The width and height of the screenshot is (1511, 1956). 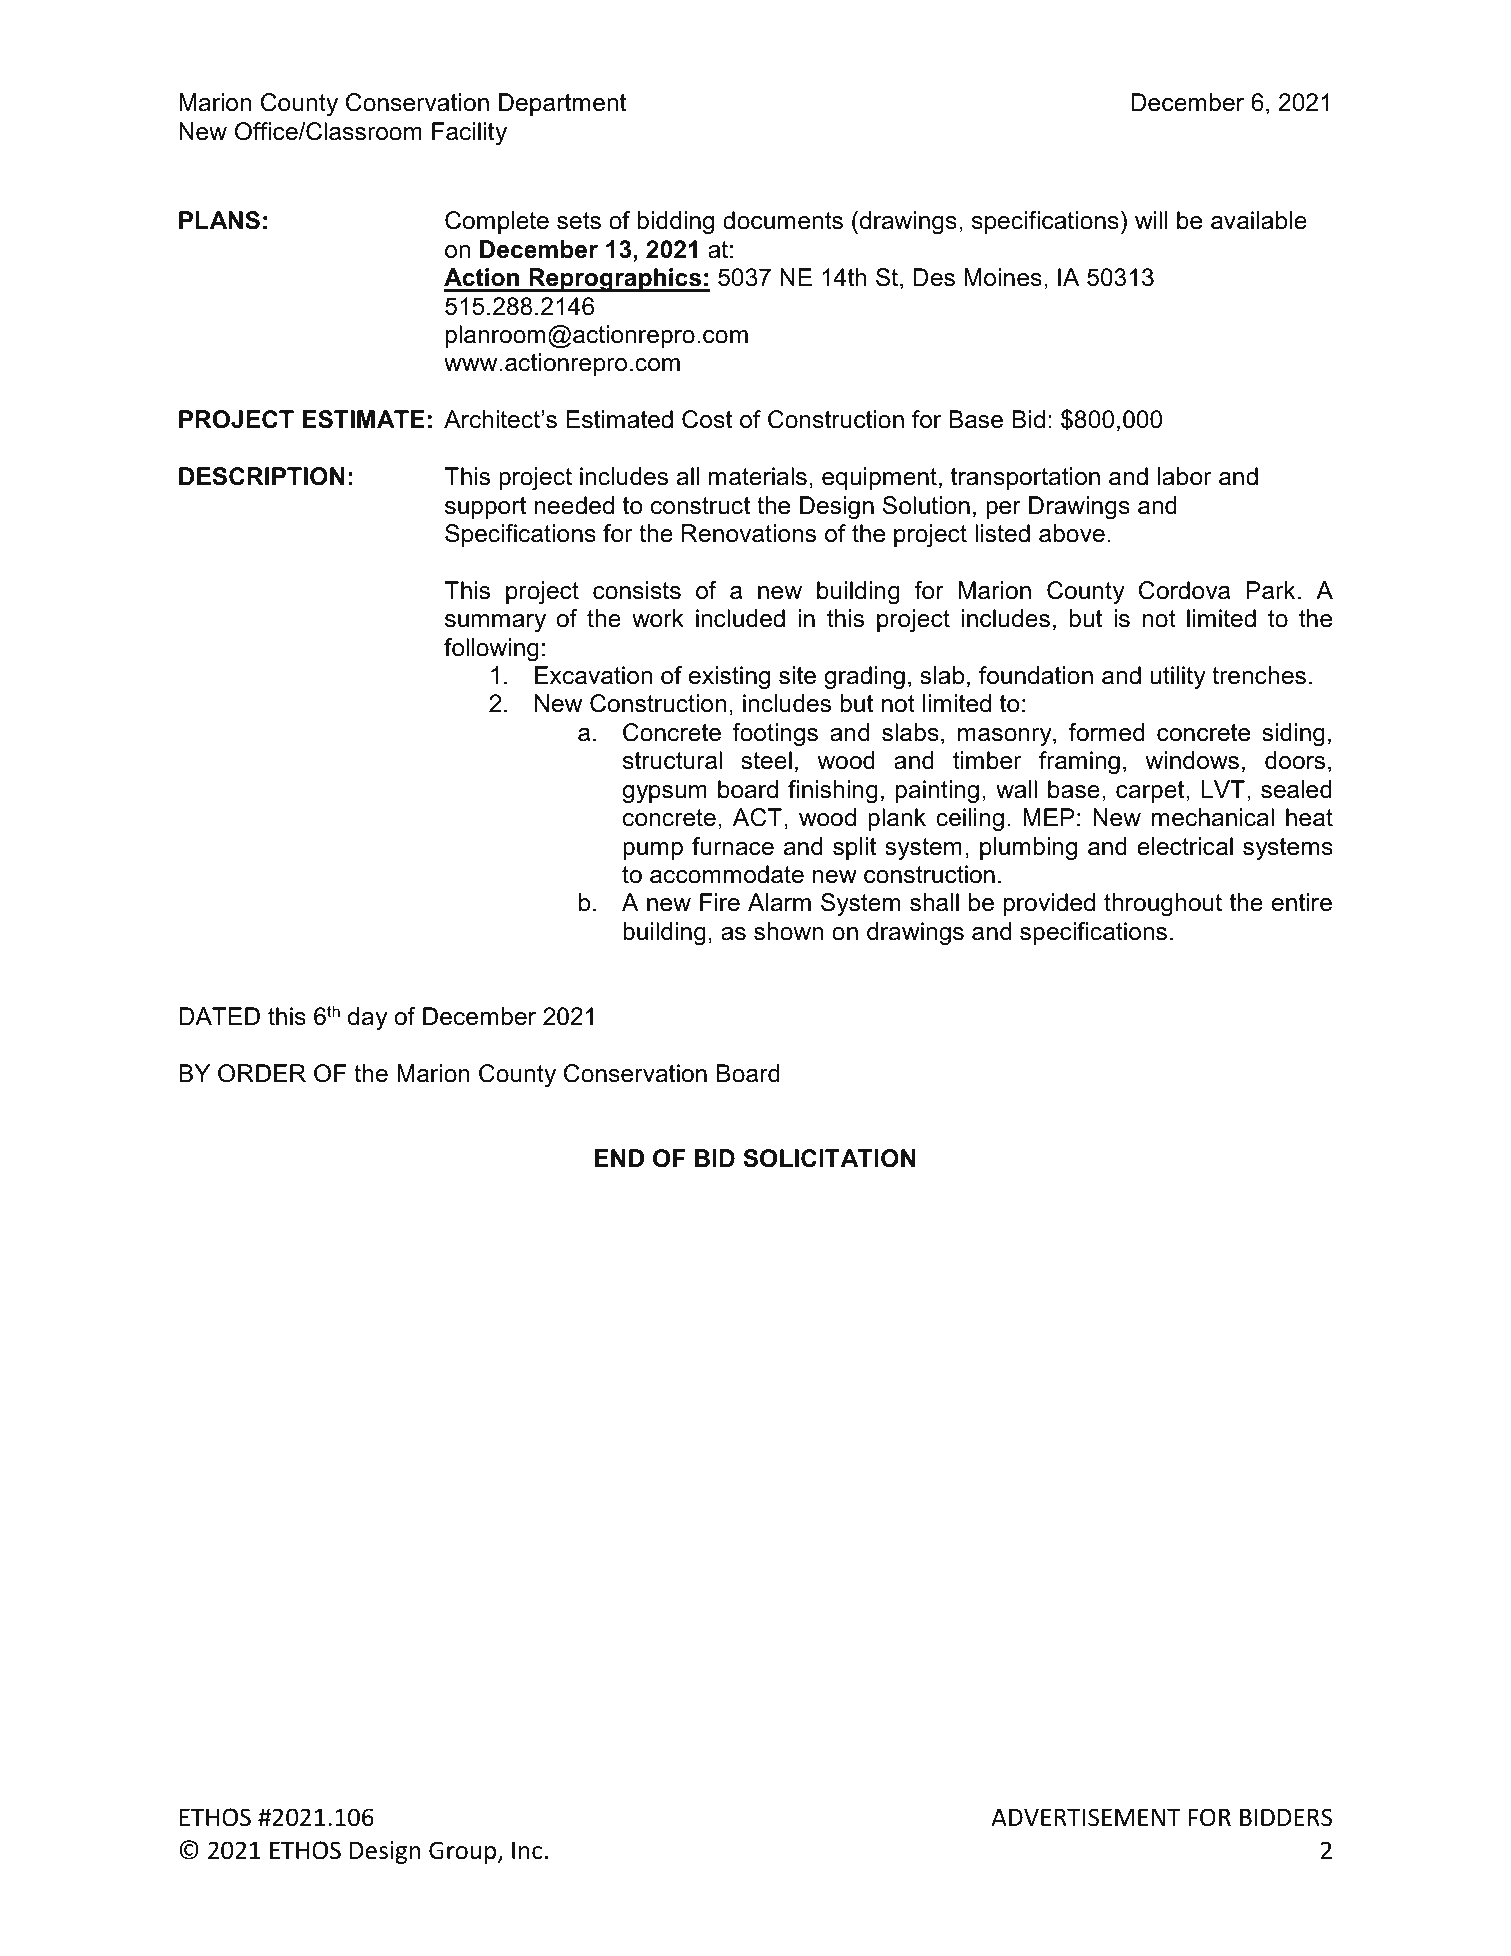 What do you see at coordinates (464, 1852) in the screenshot?
I see `Group` at bounding box center [464, 1852].
